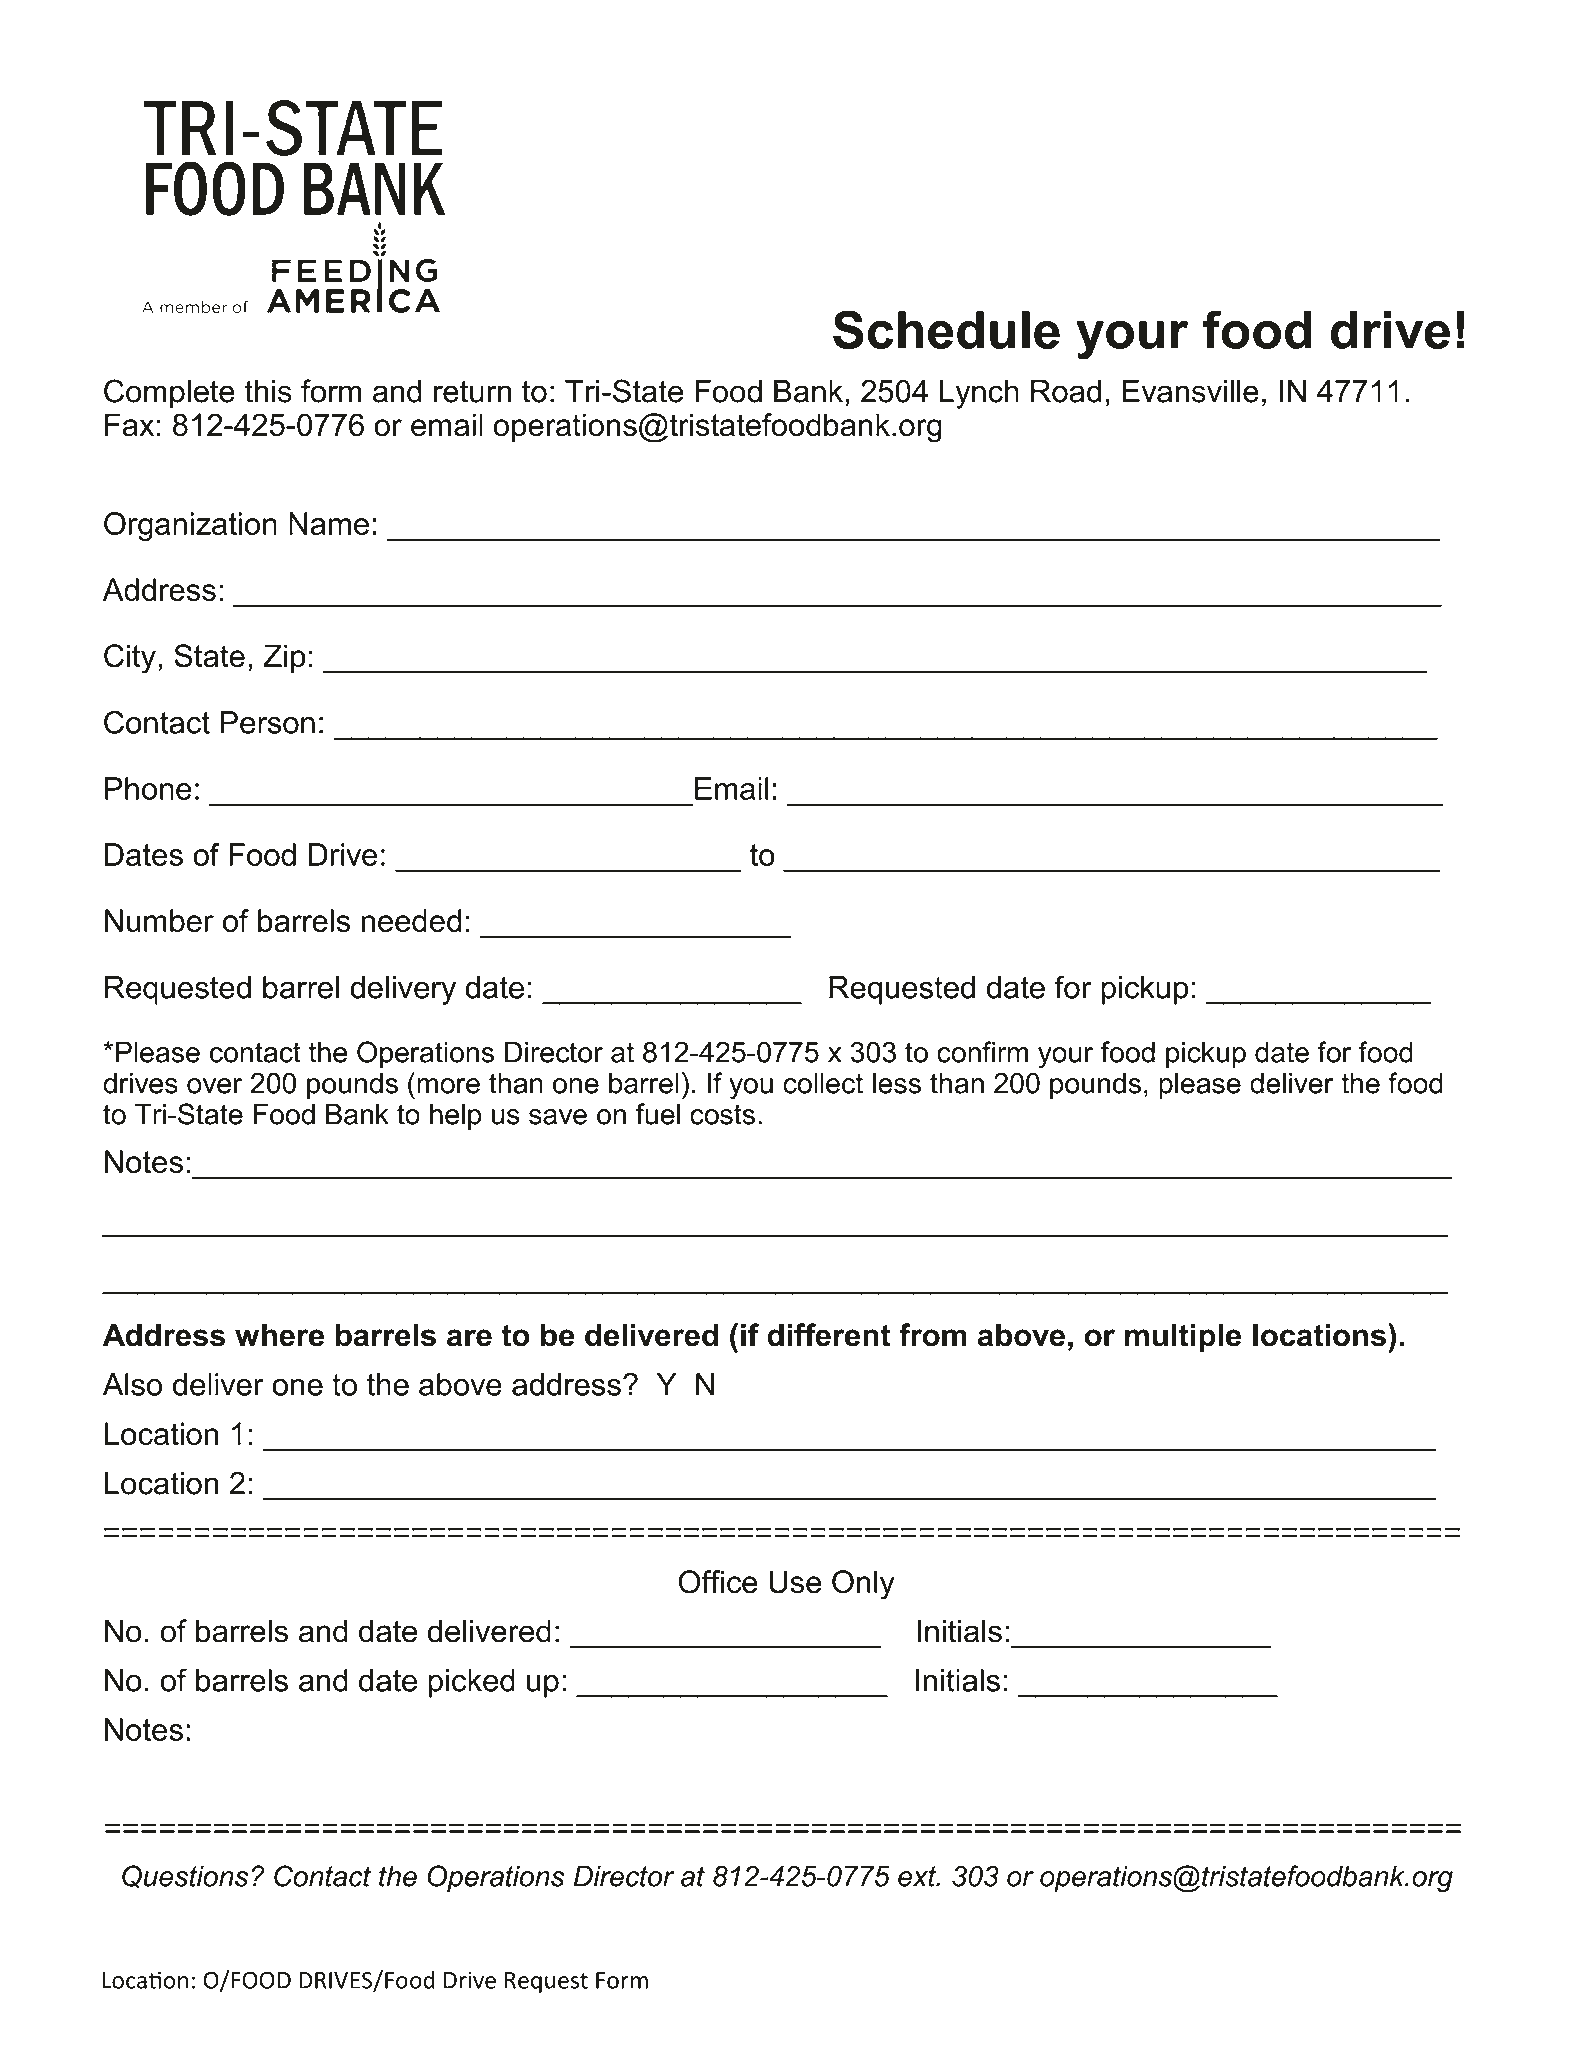 This screenshot has width=1583, height=2049. Describe the element at coordinates (863, 1585) in the screenshot. I see `Only` at that location.
